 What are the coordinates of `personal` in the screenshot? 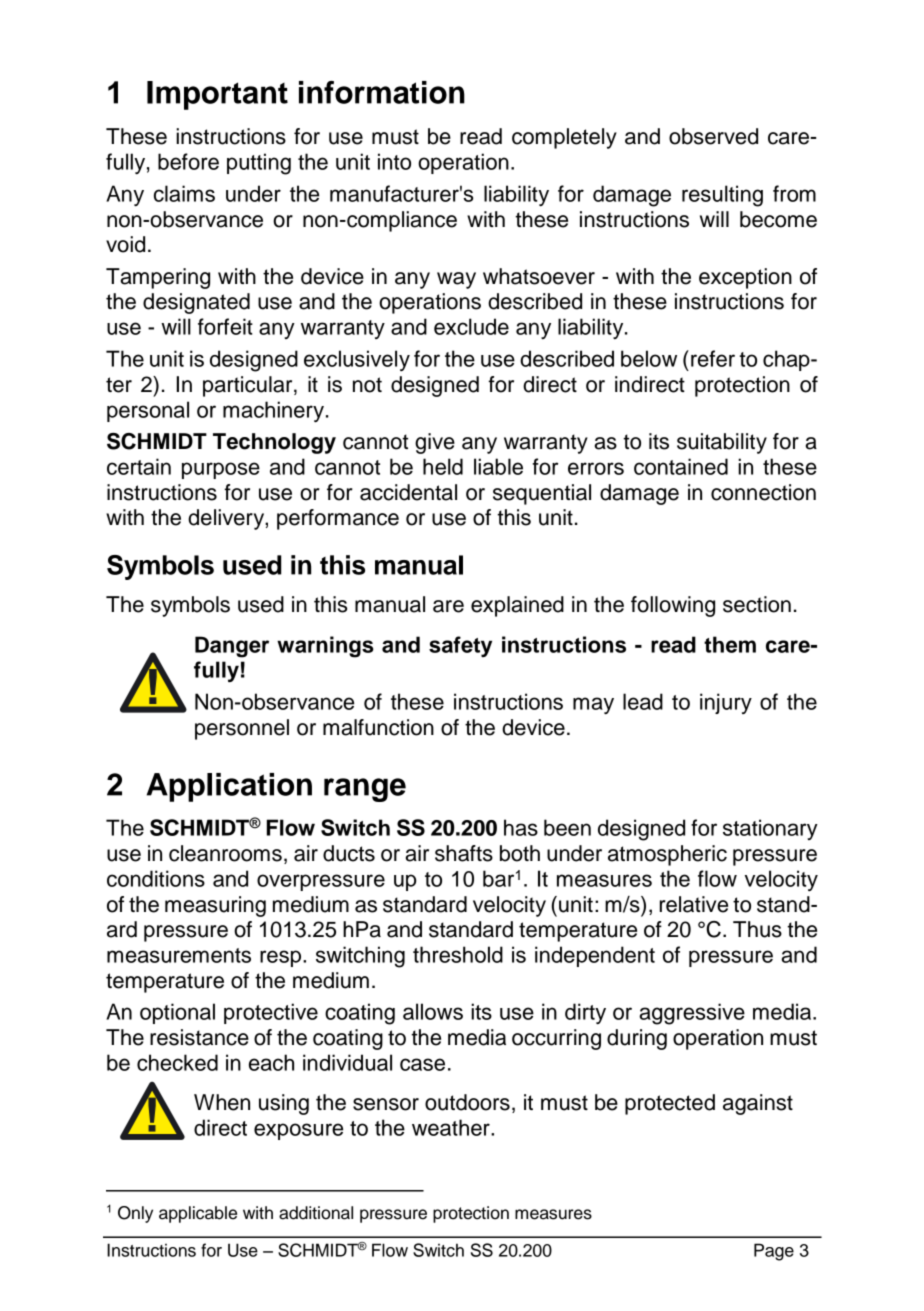 It's located at (148, 411).
